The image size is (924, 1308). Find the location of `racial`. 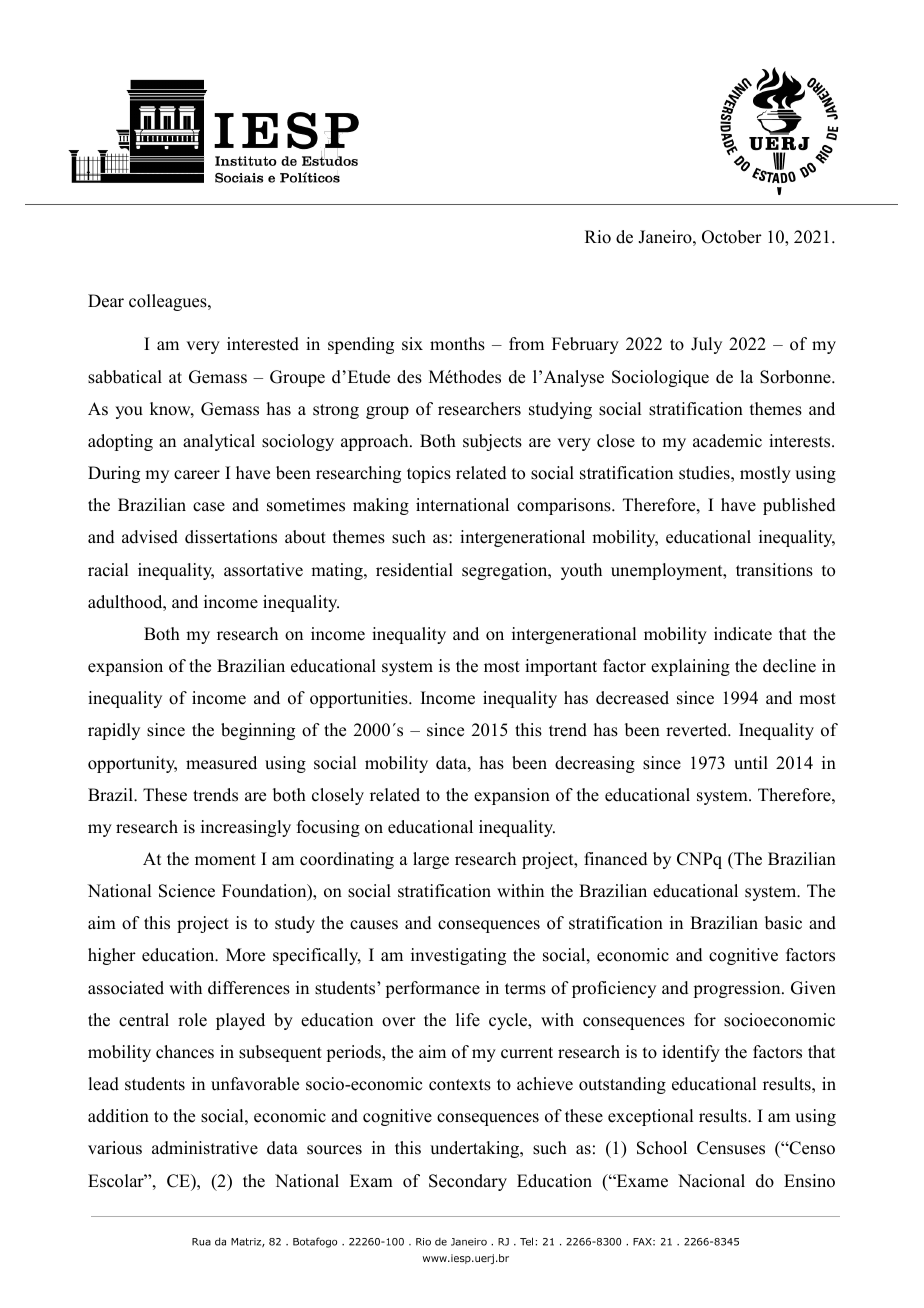

racial is located at coordinates (108, 570).
